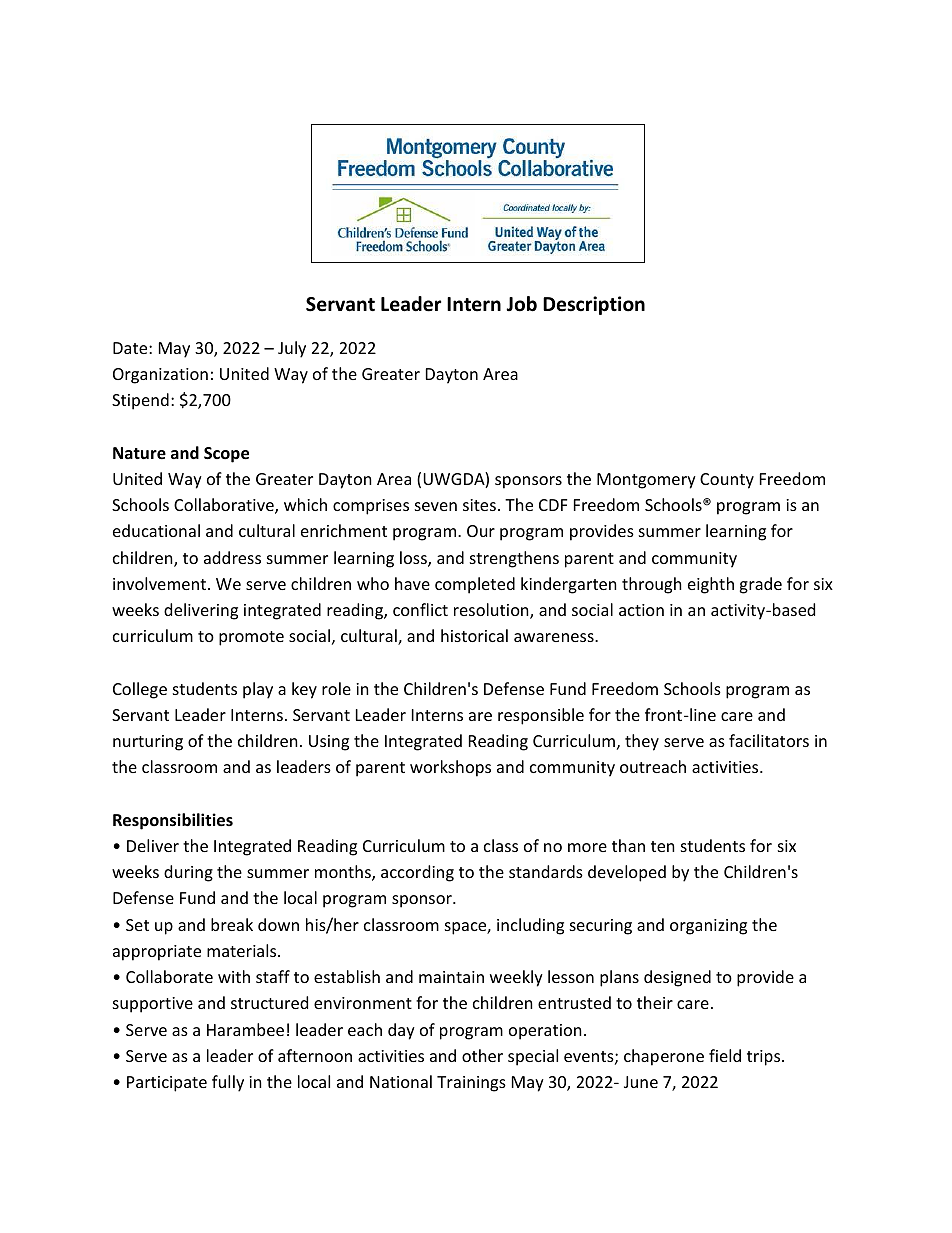  I want to click on July, so click(292, 349).
